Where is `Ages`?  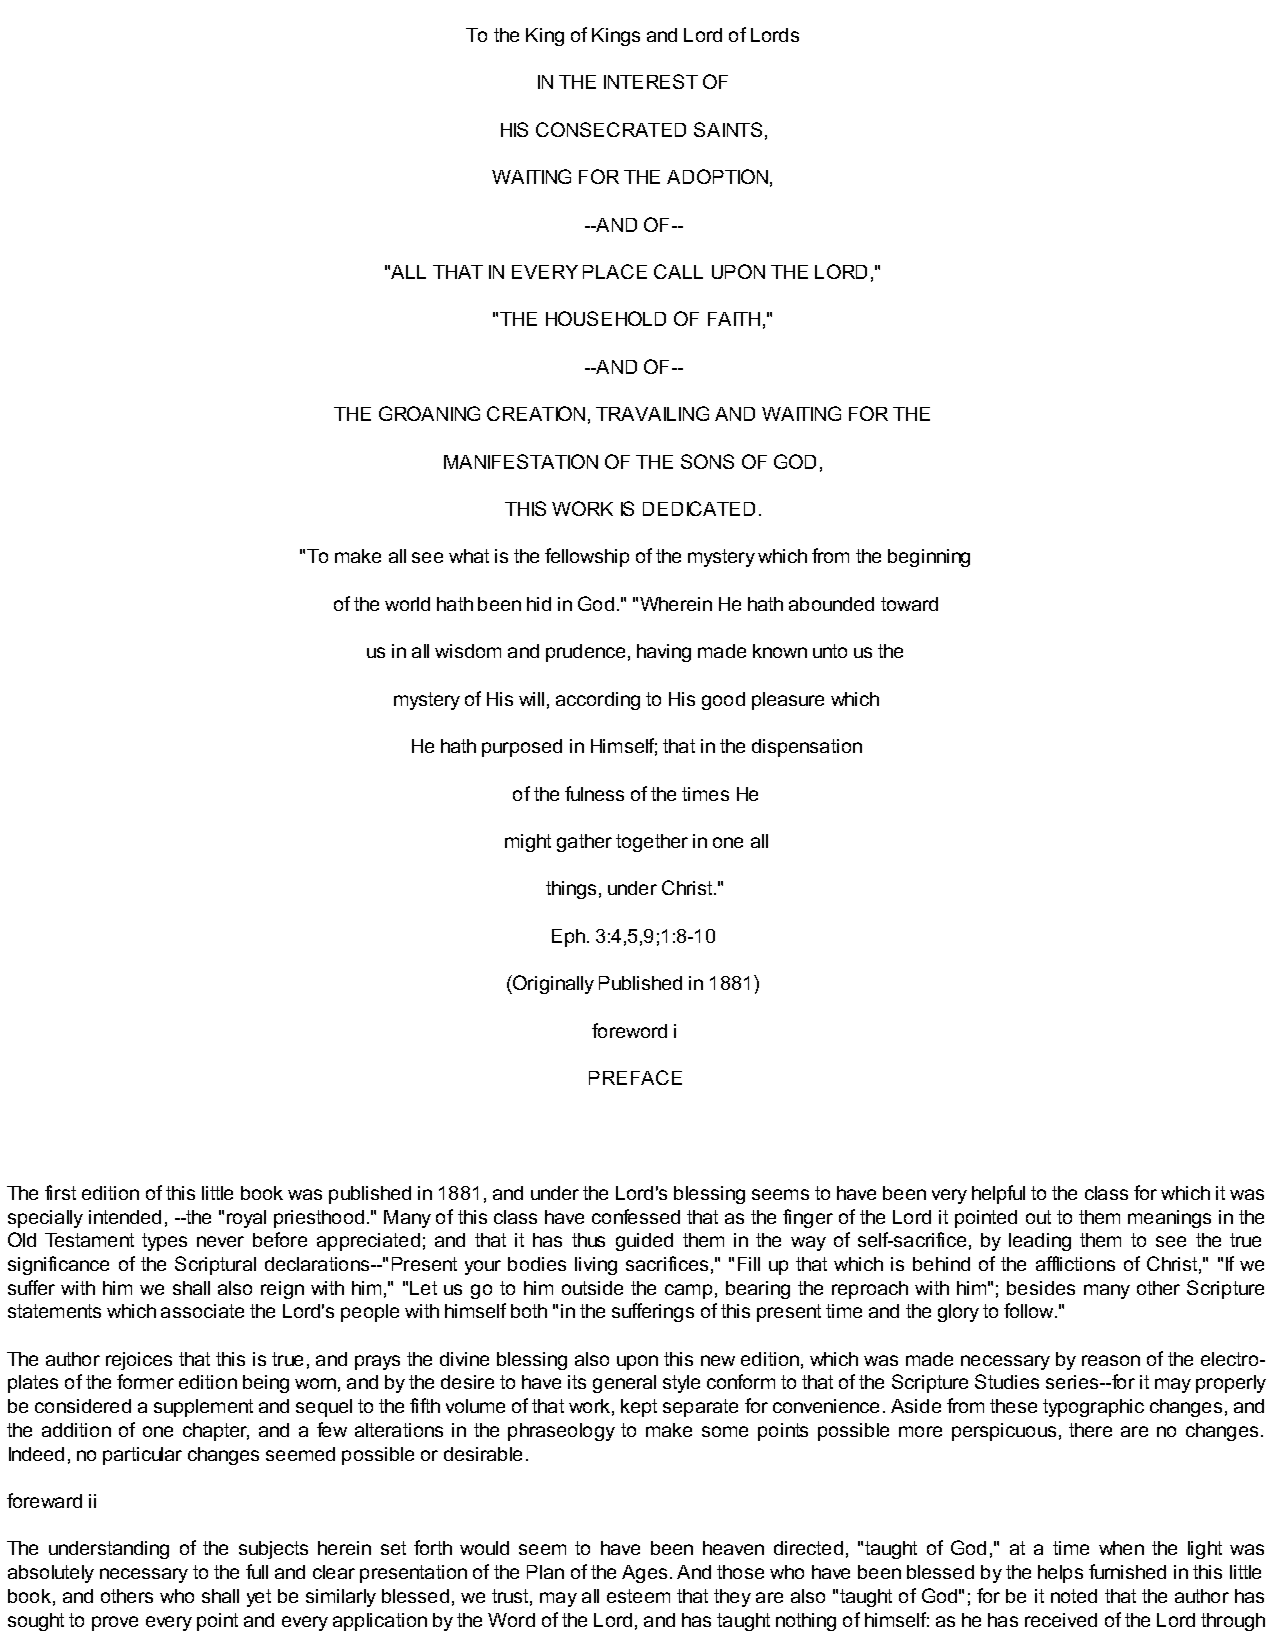
Ages is located at coordinates (644, 1574).
